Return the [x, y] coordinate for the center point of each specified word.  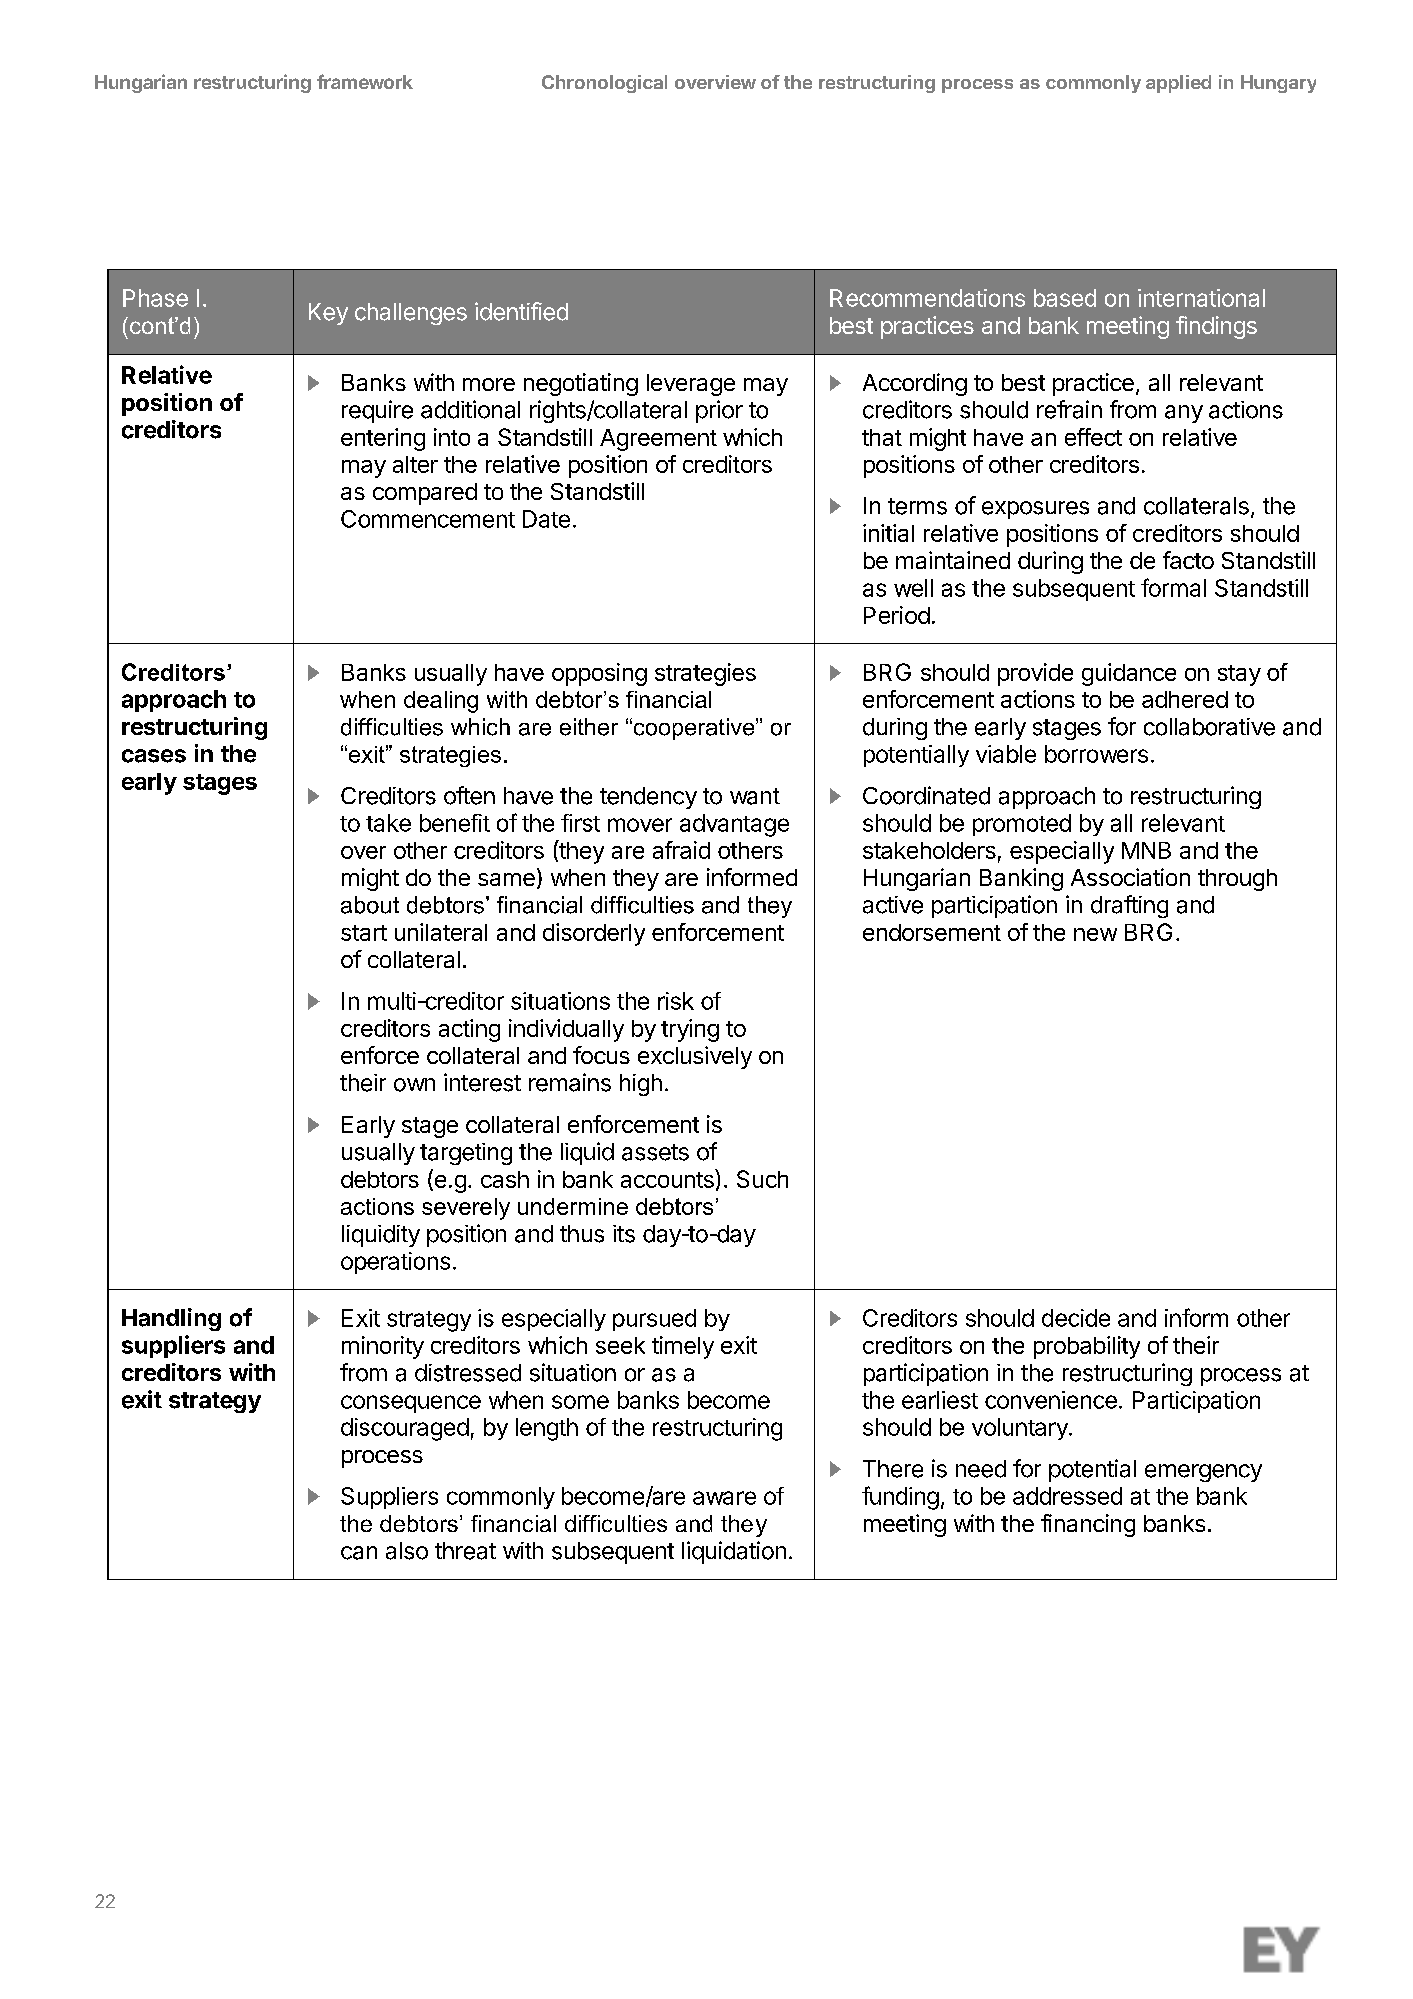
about [370, 905]
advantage [734, 825]
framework [365, 81]
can [359, 1553]
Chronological [604, 84]
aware [724, 1498]
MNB [1146, 850]
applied [1178, 84]
